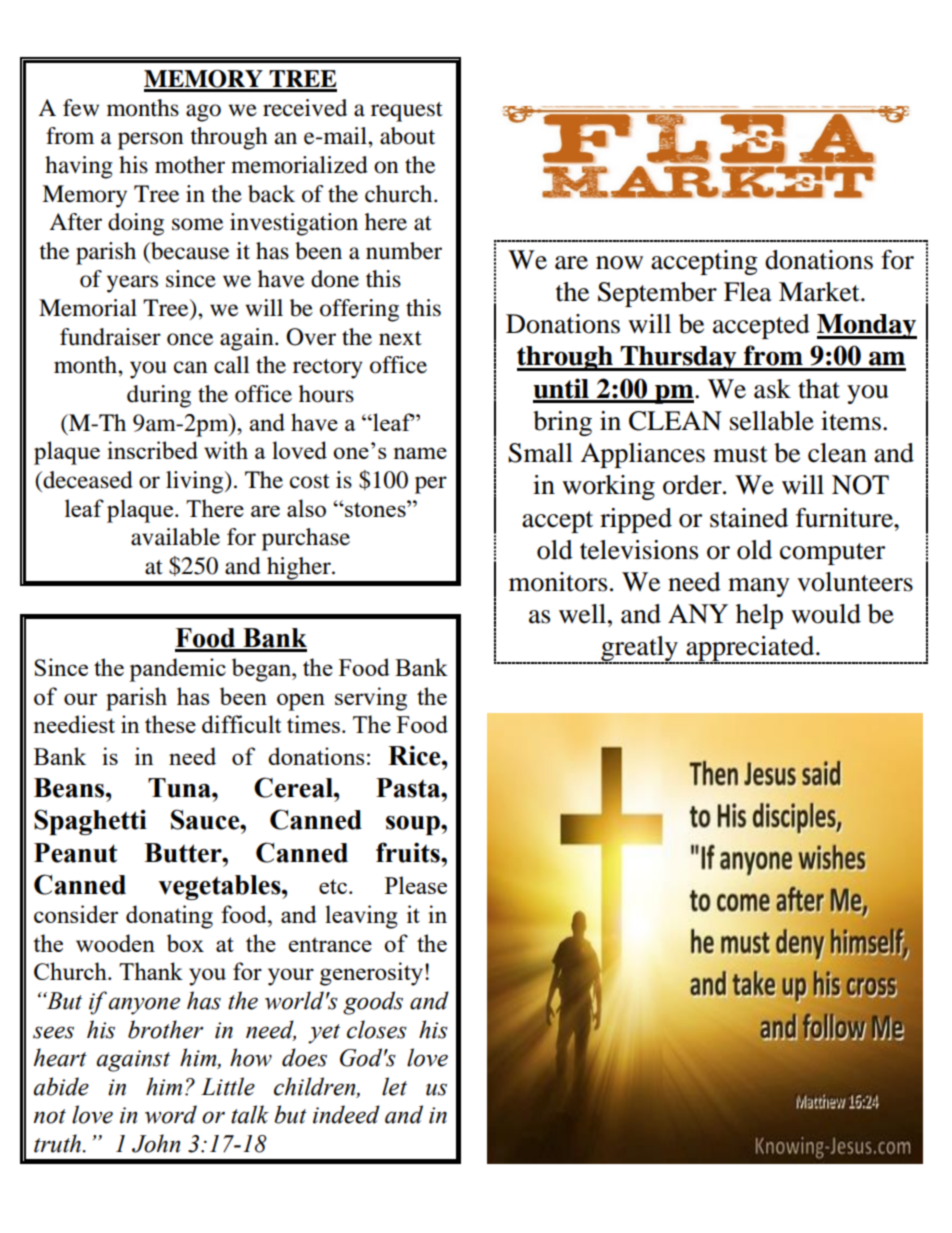  I want to click on Flea, so click(748, 292).
